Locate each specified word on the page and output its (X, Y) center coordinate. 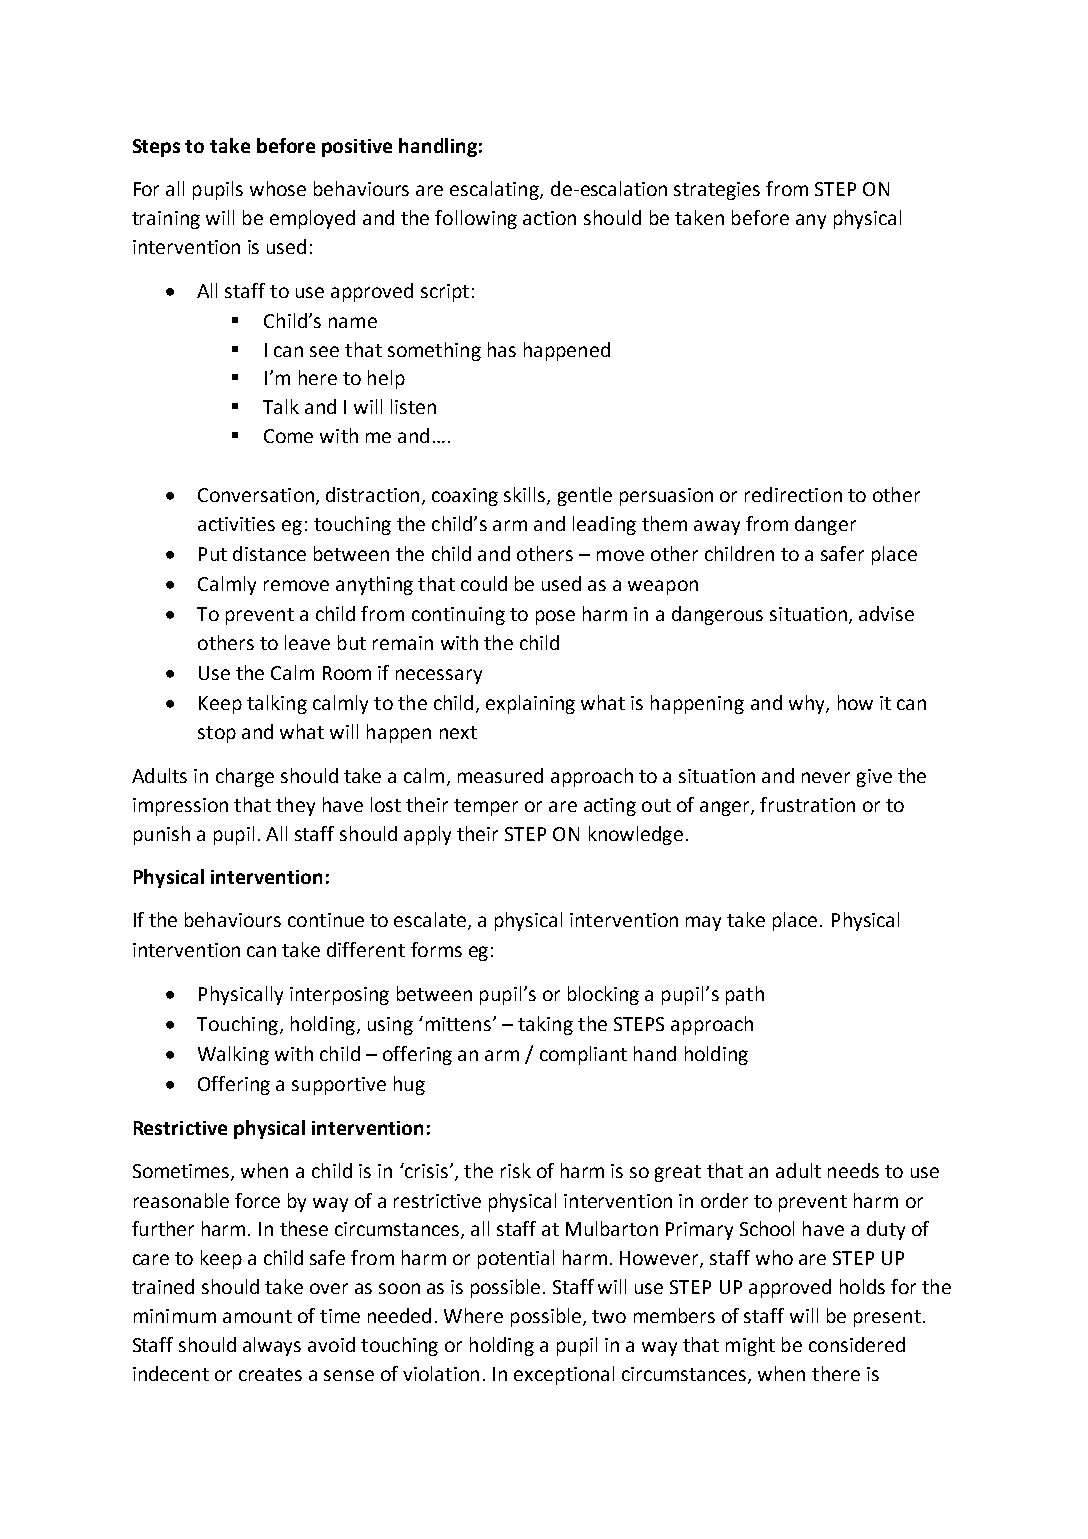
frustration (807, 804)
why (808, 704)
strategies (717, 191)
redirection (793, 494)
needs (853, 1170)
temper (486, 807)
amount (257, 1316)
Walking (233, 1055)
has (502, 349)
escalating (495, 190)
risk (516, 1170)
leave (307, 642)
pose (555, 617)
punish (162, 835)
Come (288, 436)
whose (278, 188)
